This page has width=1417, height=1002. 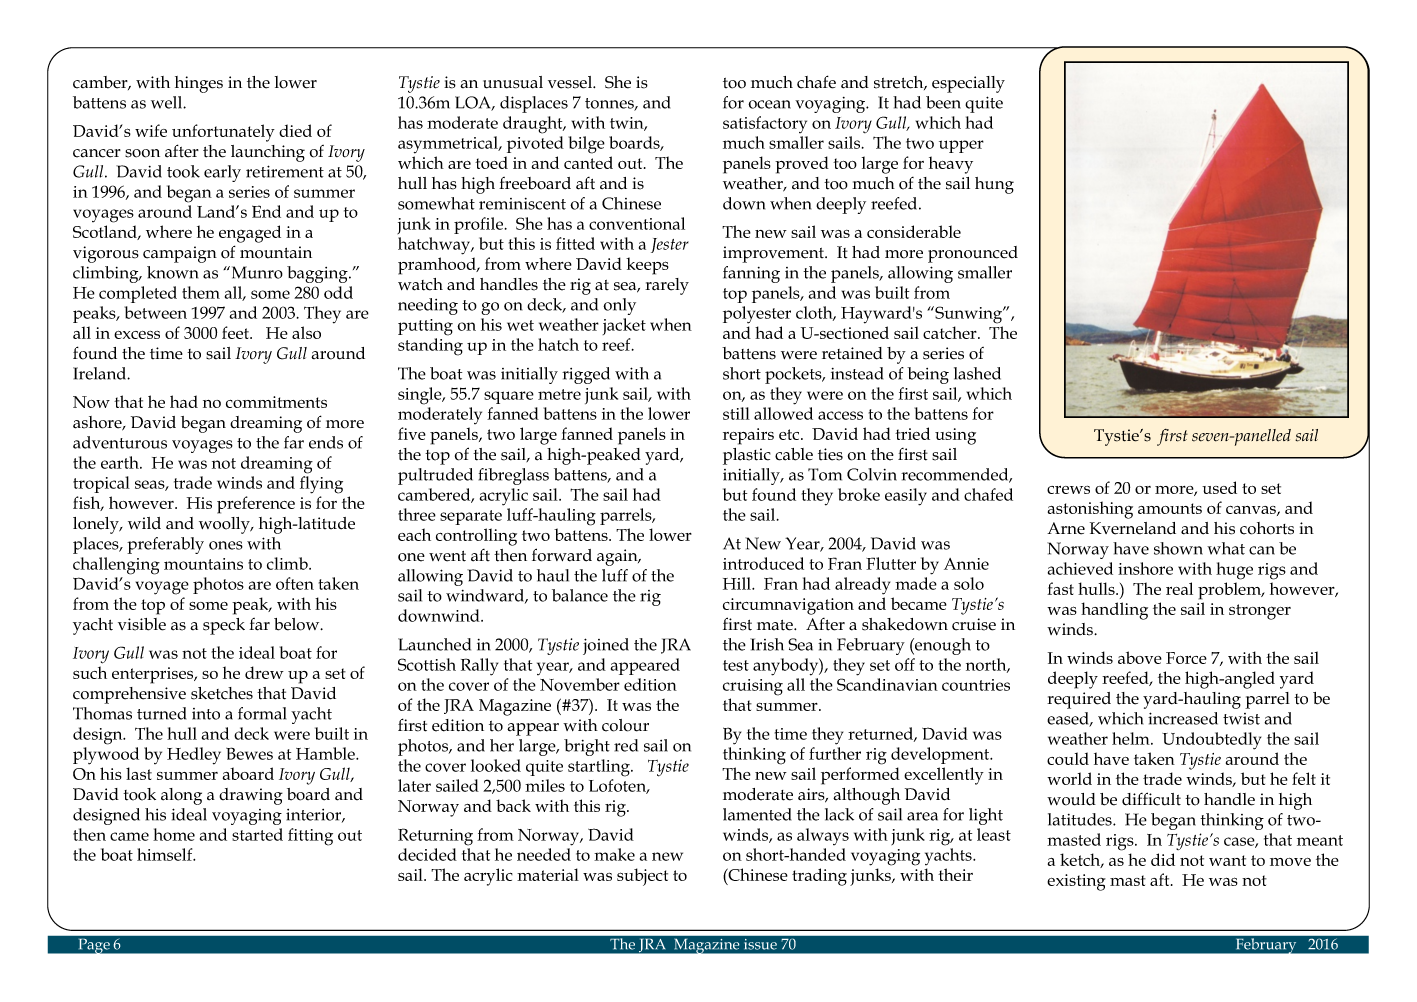 I want to click on himself, so click(x=166, y=854).
